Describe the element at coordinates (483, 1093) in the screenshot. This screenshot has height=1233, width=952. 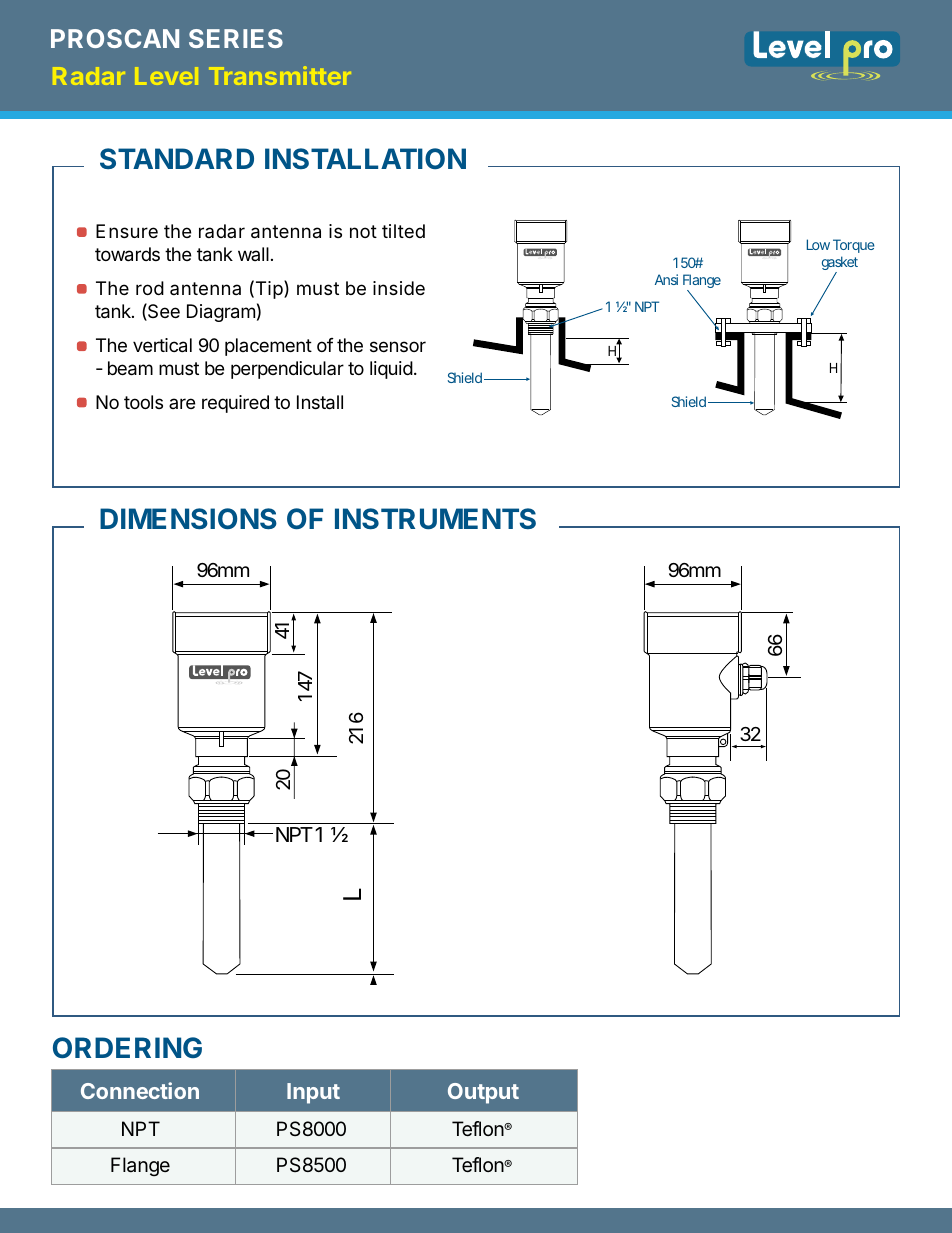
I see `Output` at that location.
